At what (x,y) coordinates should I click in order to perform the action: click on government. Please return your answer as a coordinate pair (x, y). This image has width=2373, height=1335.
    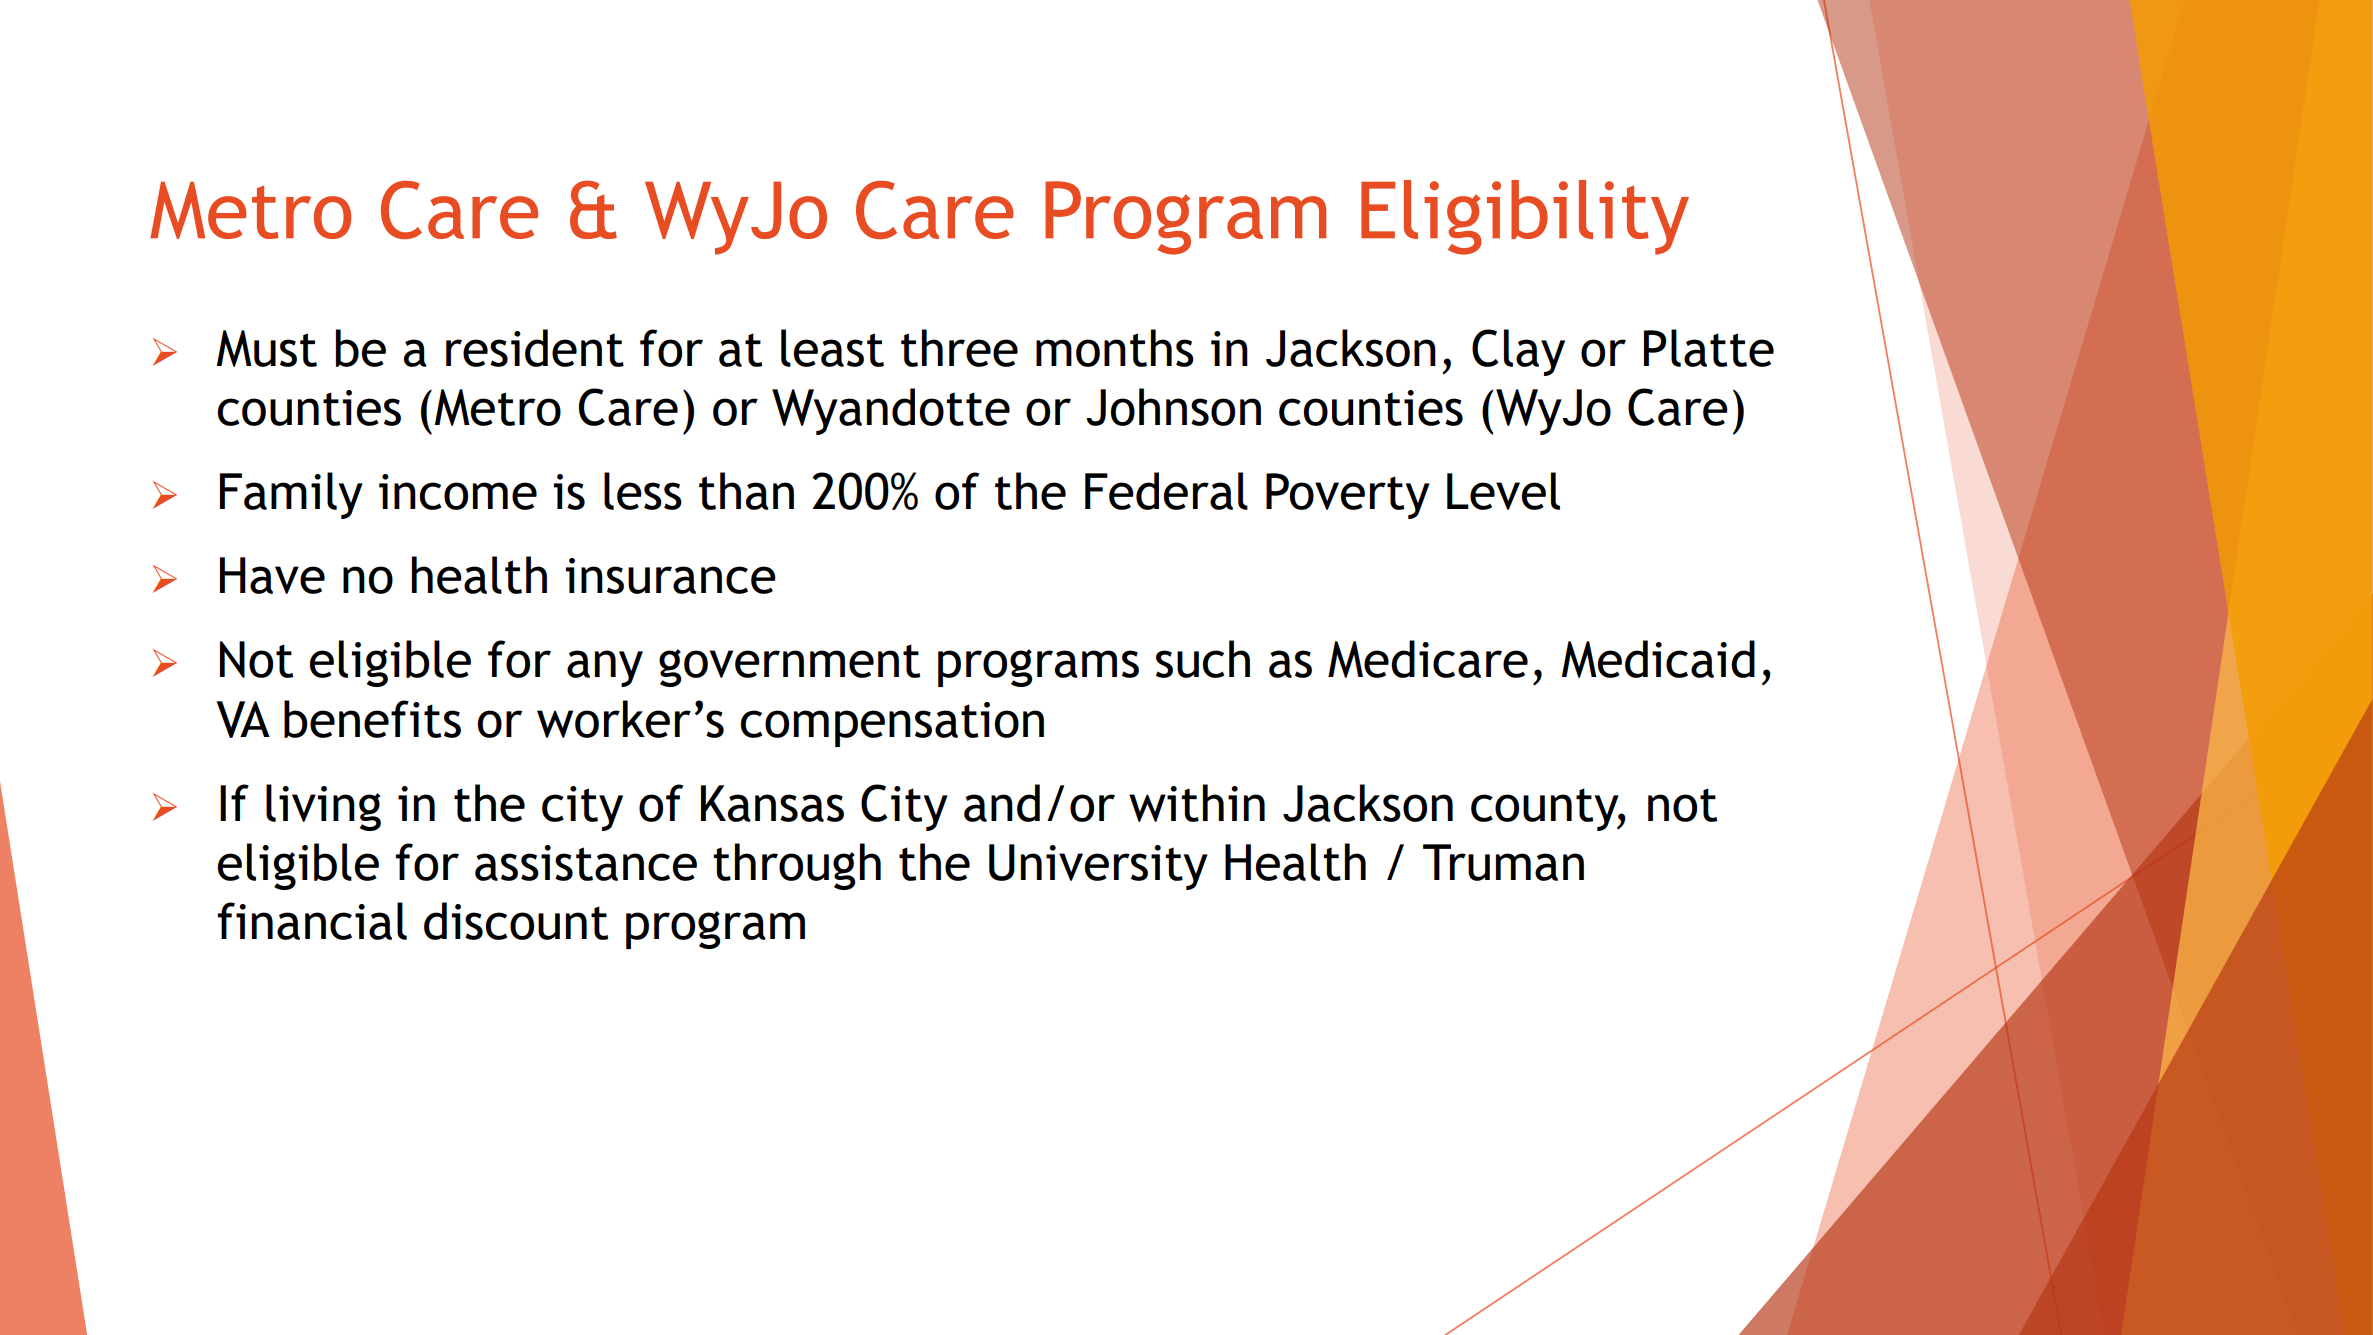
    Looking at the image, I should click on (789, 665).
